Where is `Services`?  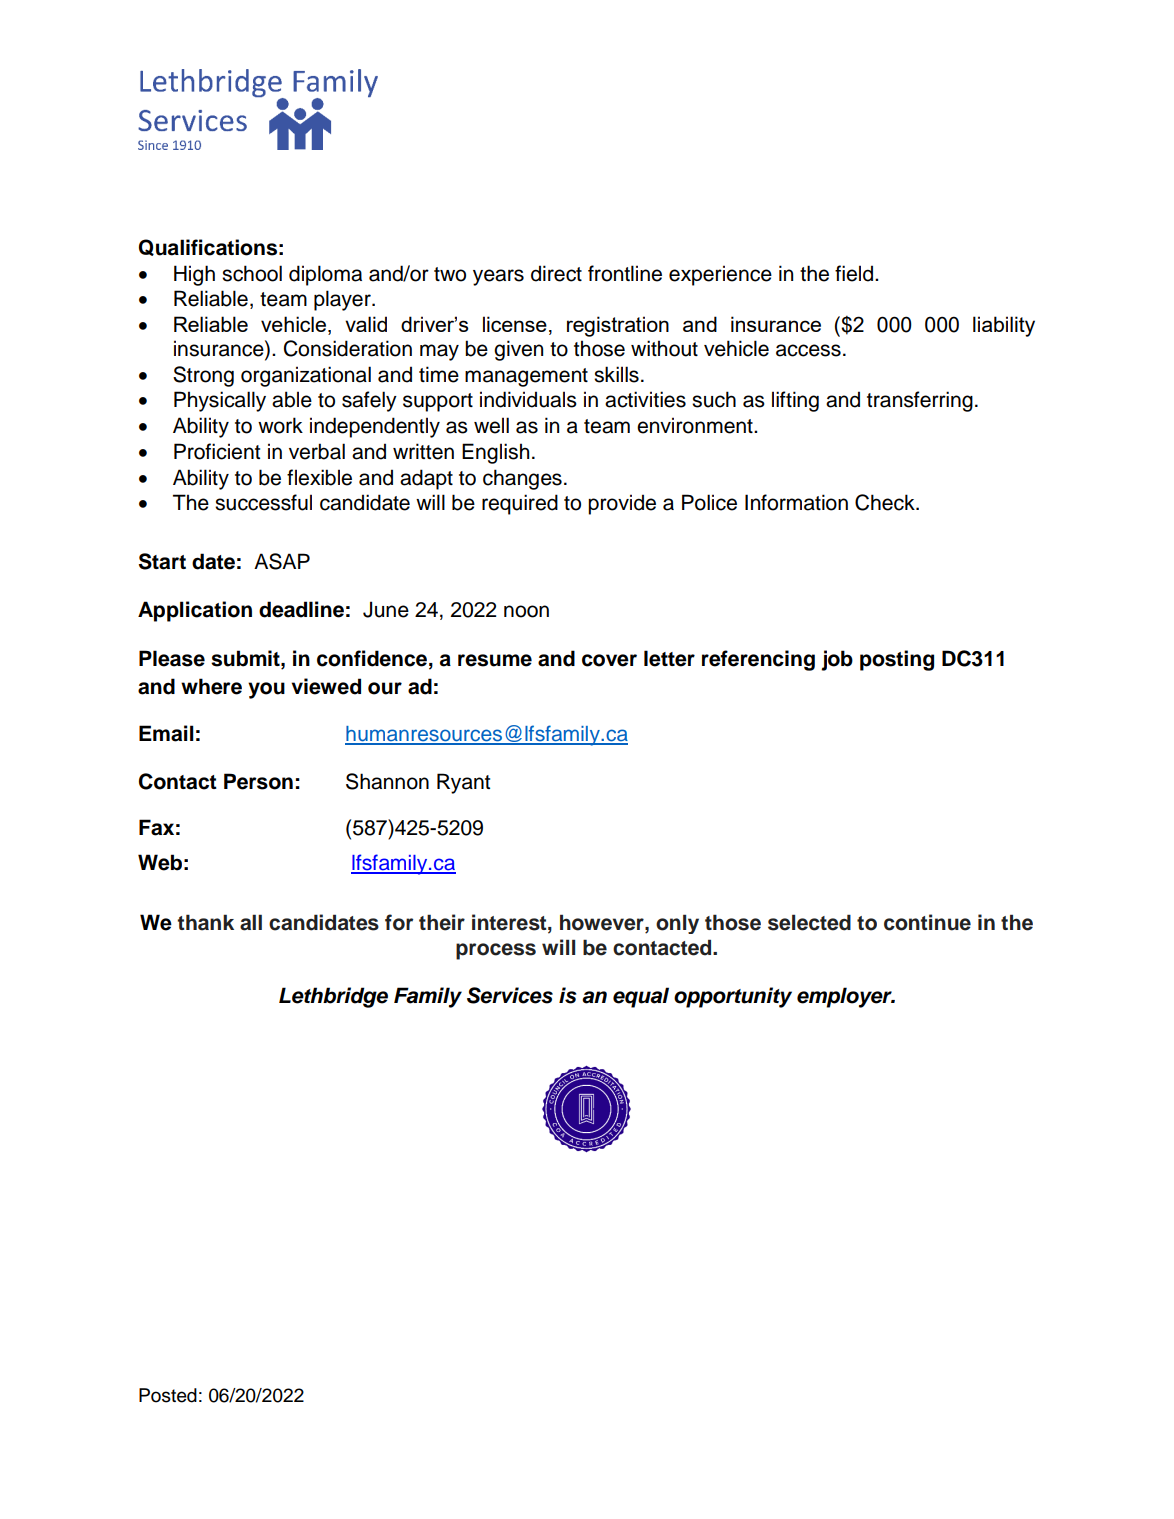
Services is located at coordinates (510, 995).
